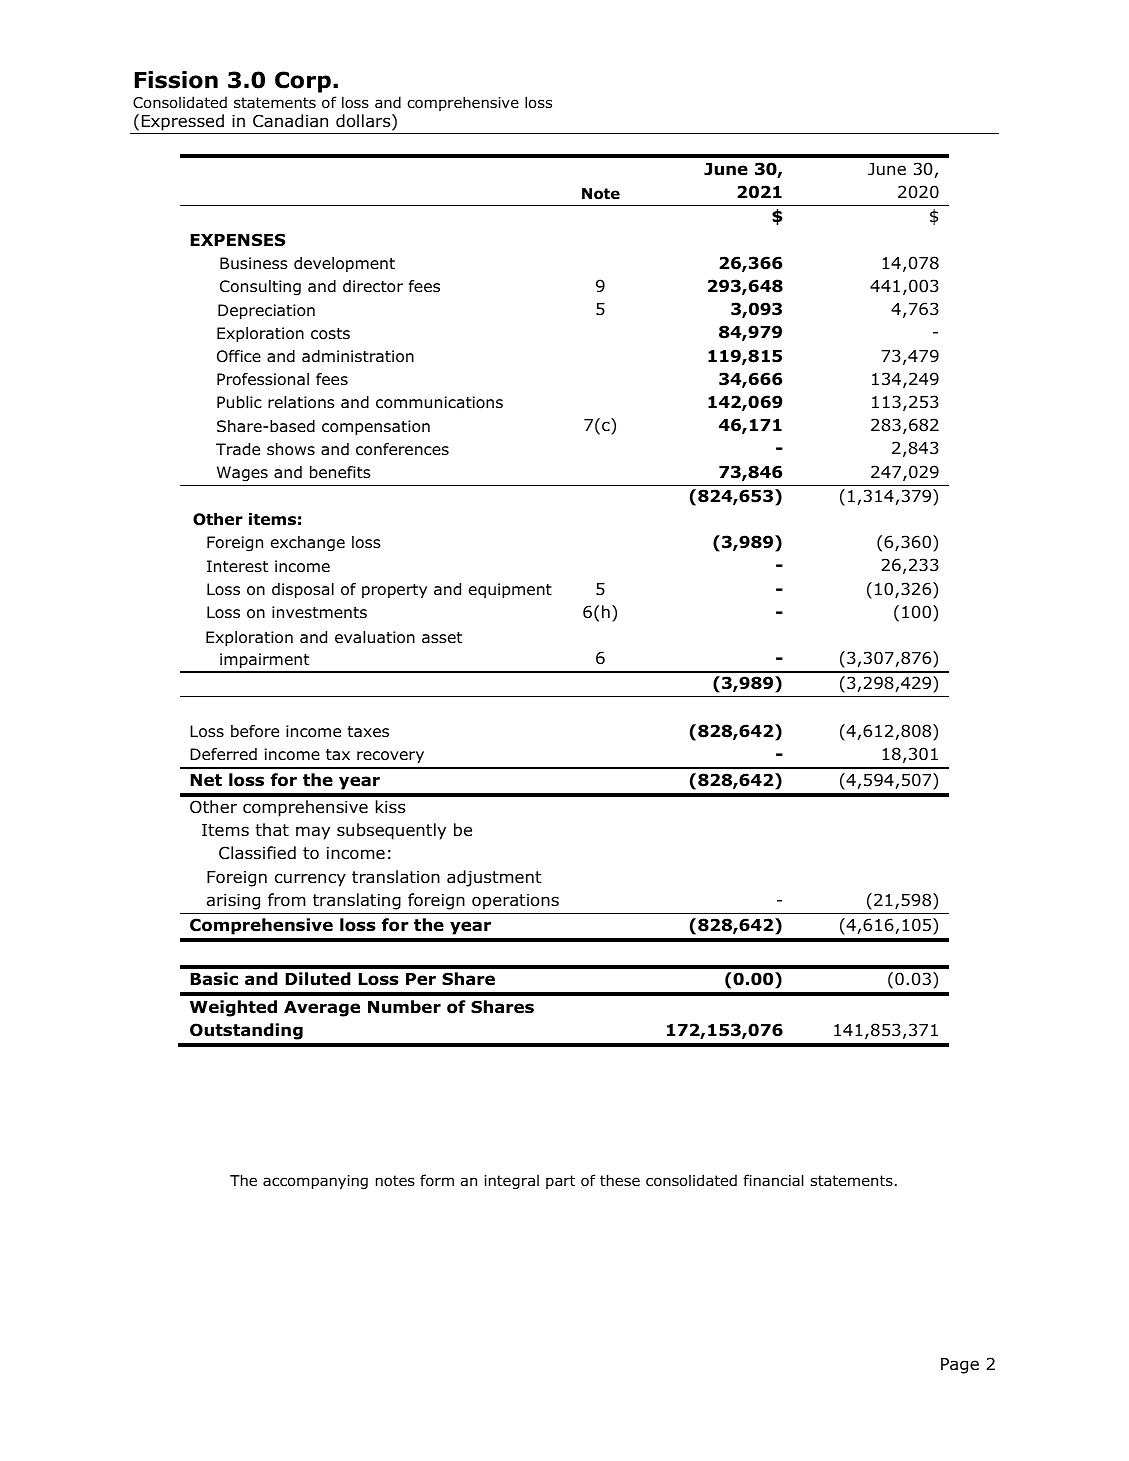  I want to click on equipment, so click(510, 590).
